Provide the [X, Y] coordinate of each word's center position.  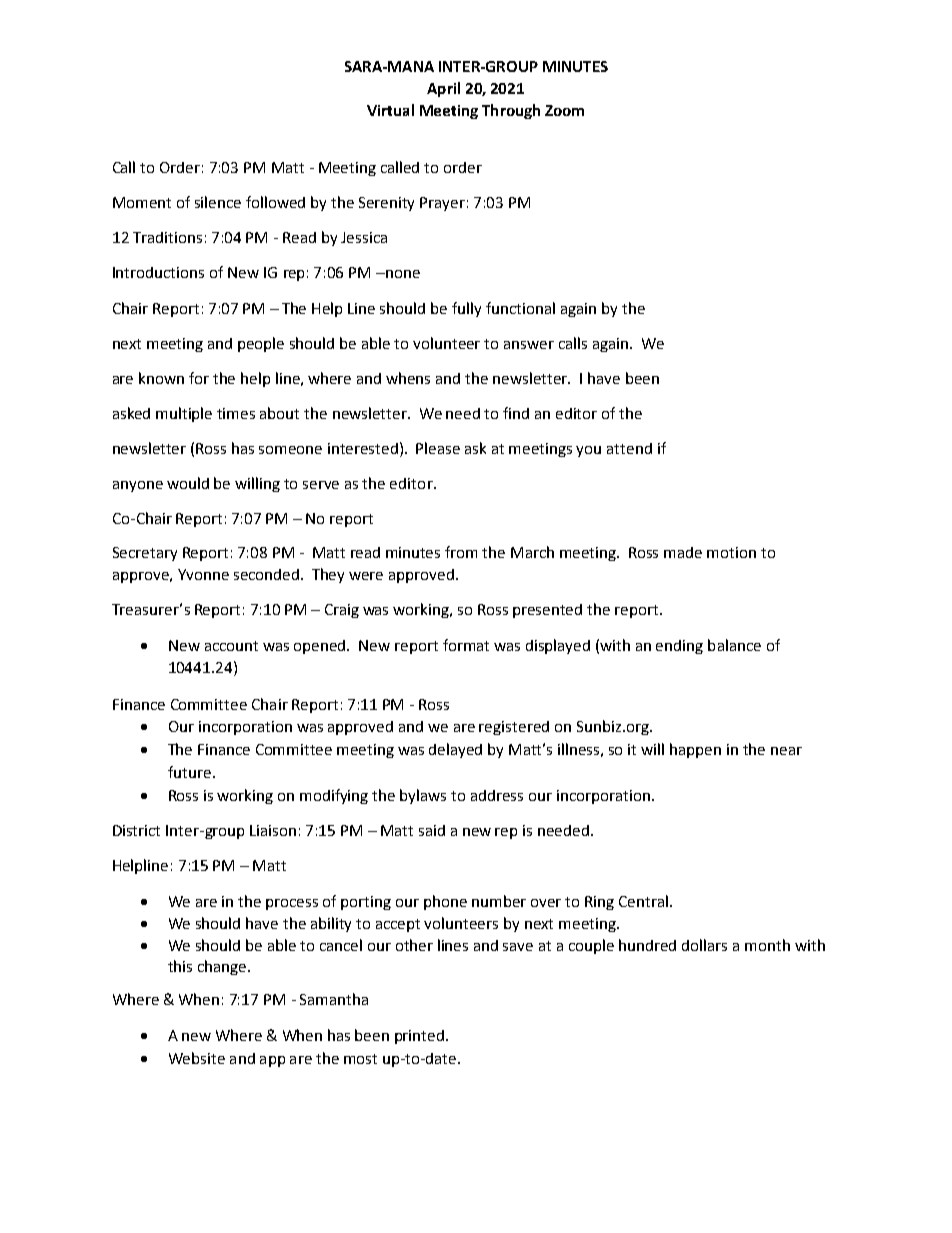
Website [197, 1058]
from [461, 552]
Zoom [564, 110]
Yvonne [203, 574]
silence [218, 202]
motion [731, 552]
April [443, 89]
